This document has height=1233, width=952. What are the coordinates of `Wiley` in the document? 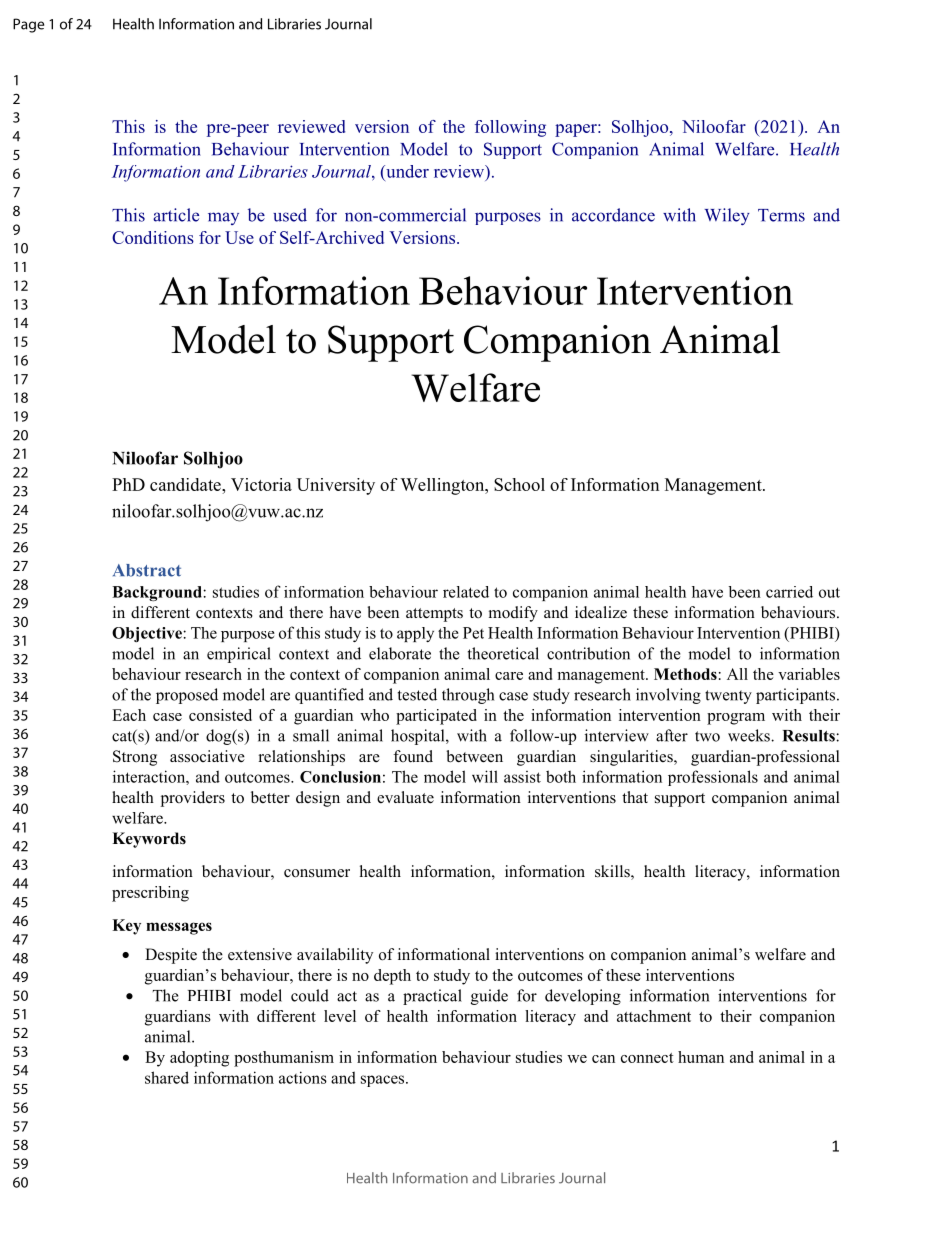 It's located at (727, 216).
